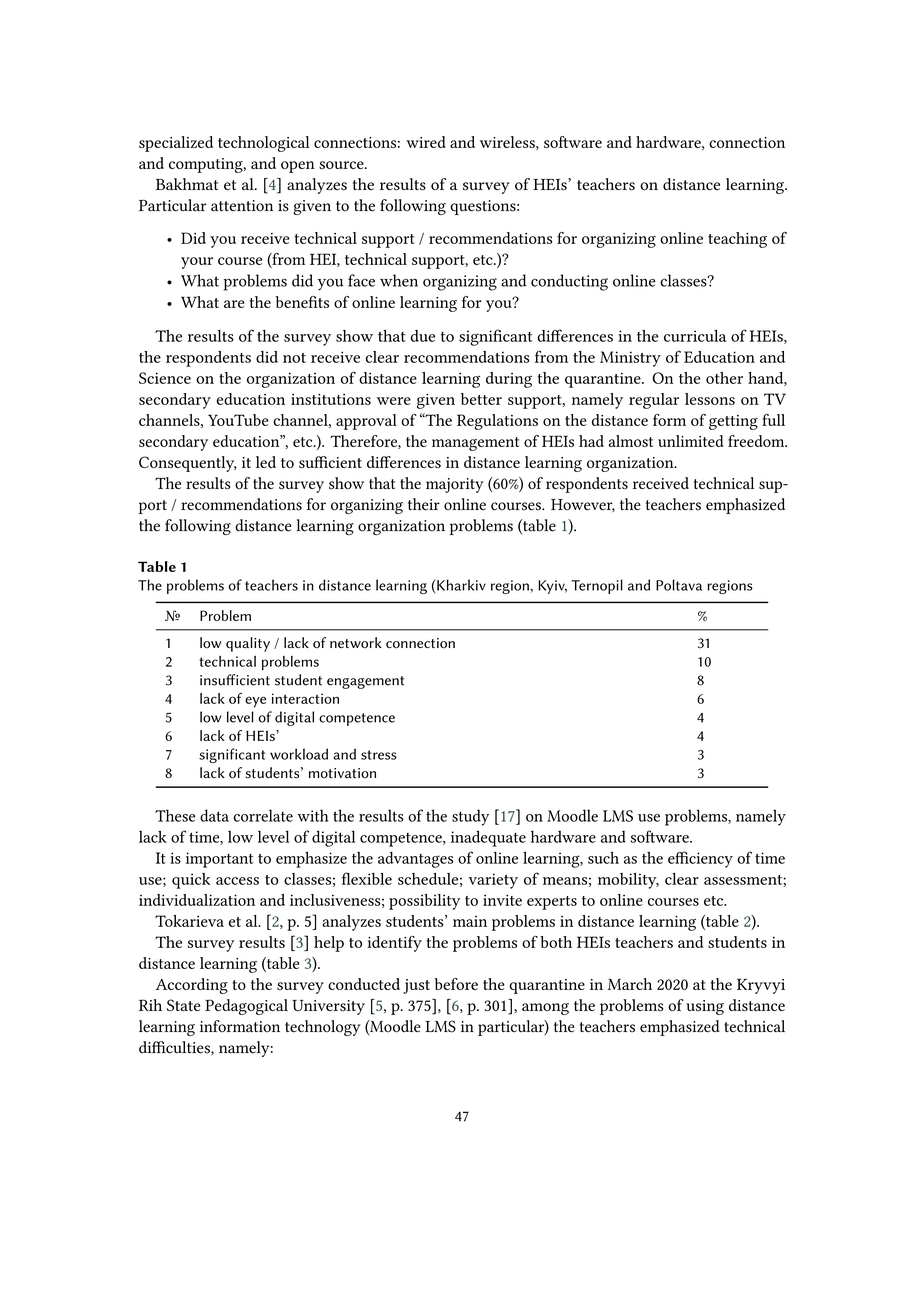 Image resolution: width=924 pixels, height=1308 pixels. Describe the element at coordinates (207, 165) in the document. I see `computing` at that location.
